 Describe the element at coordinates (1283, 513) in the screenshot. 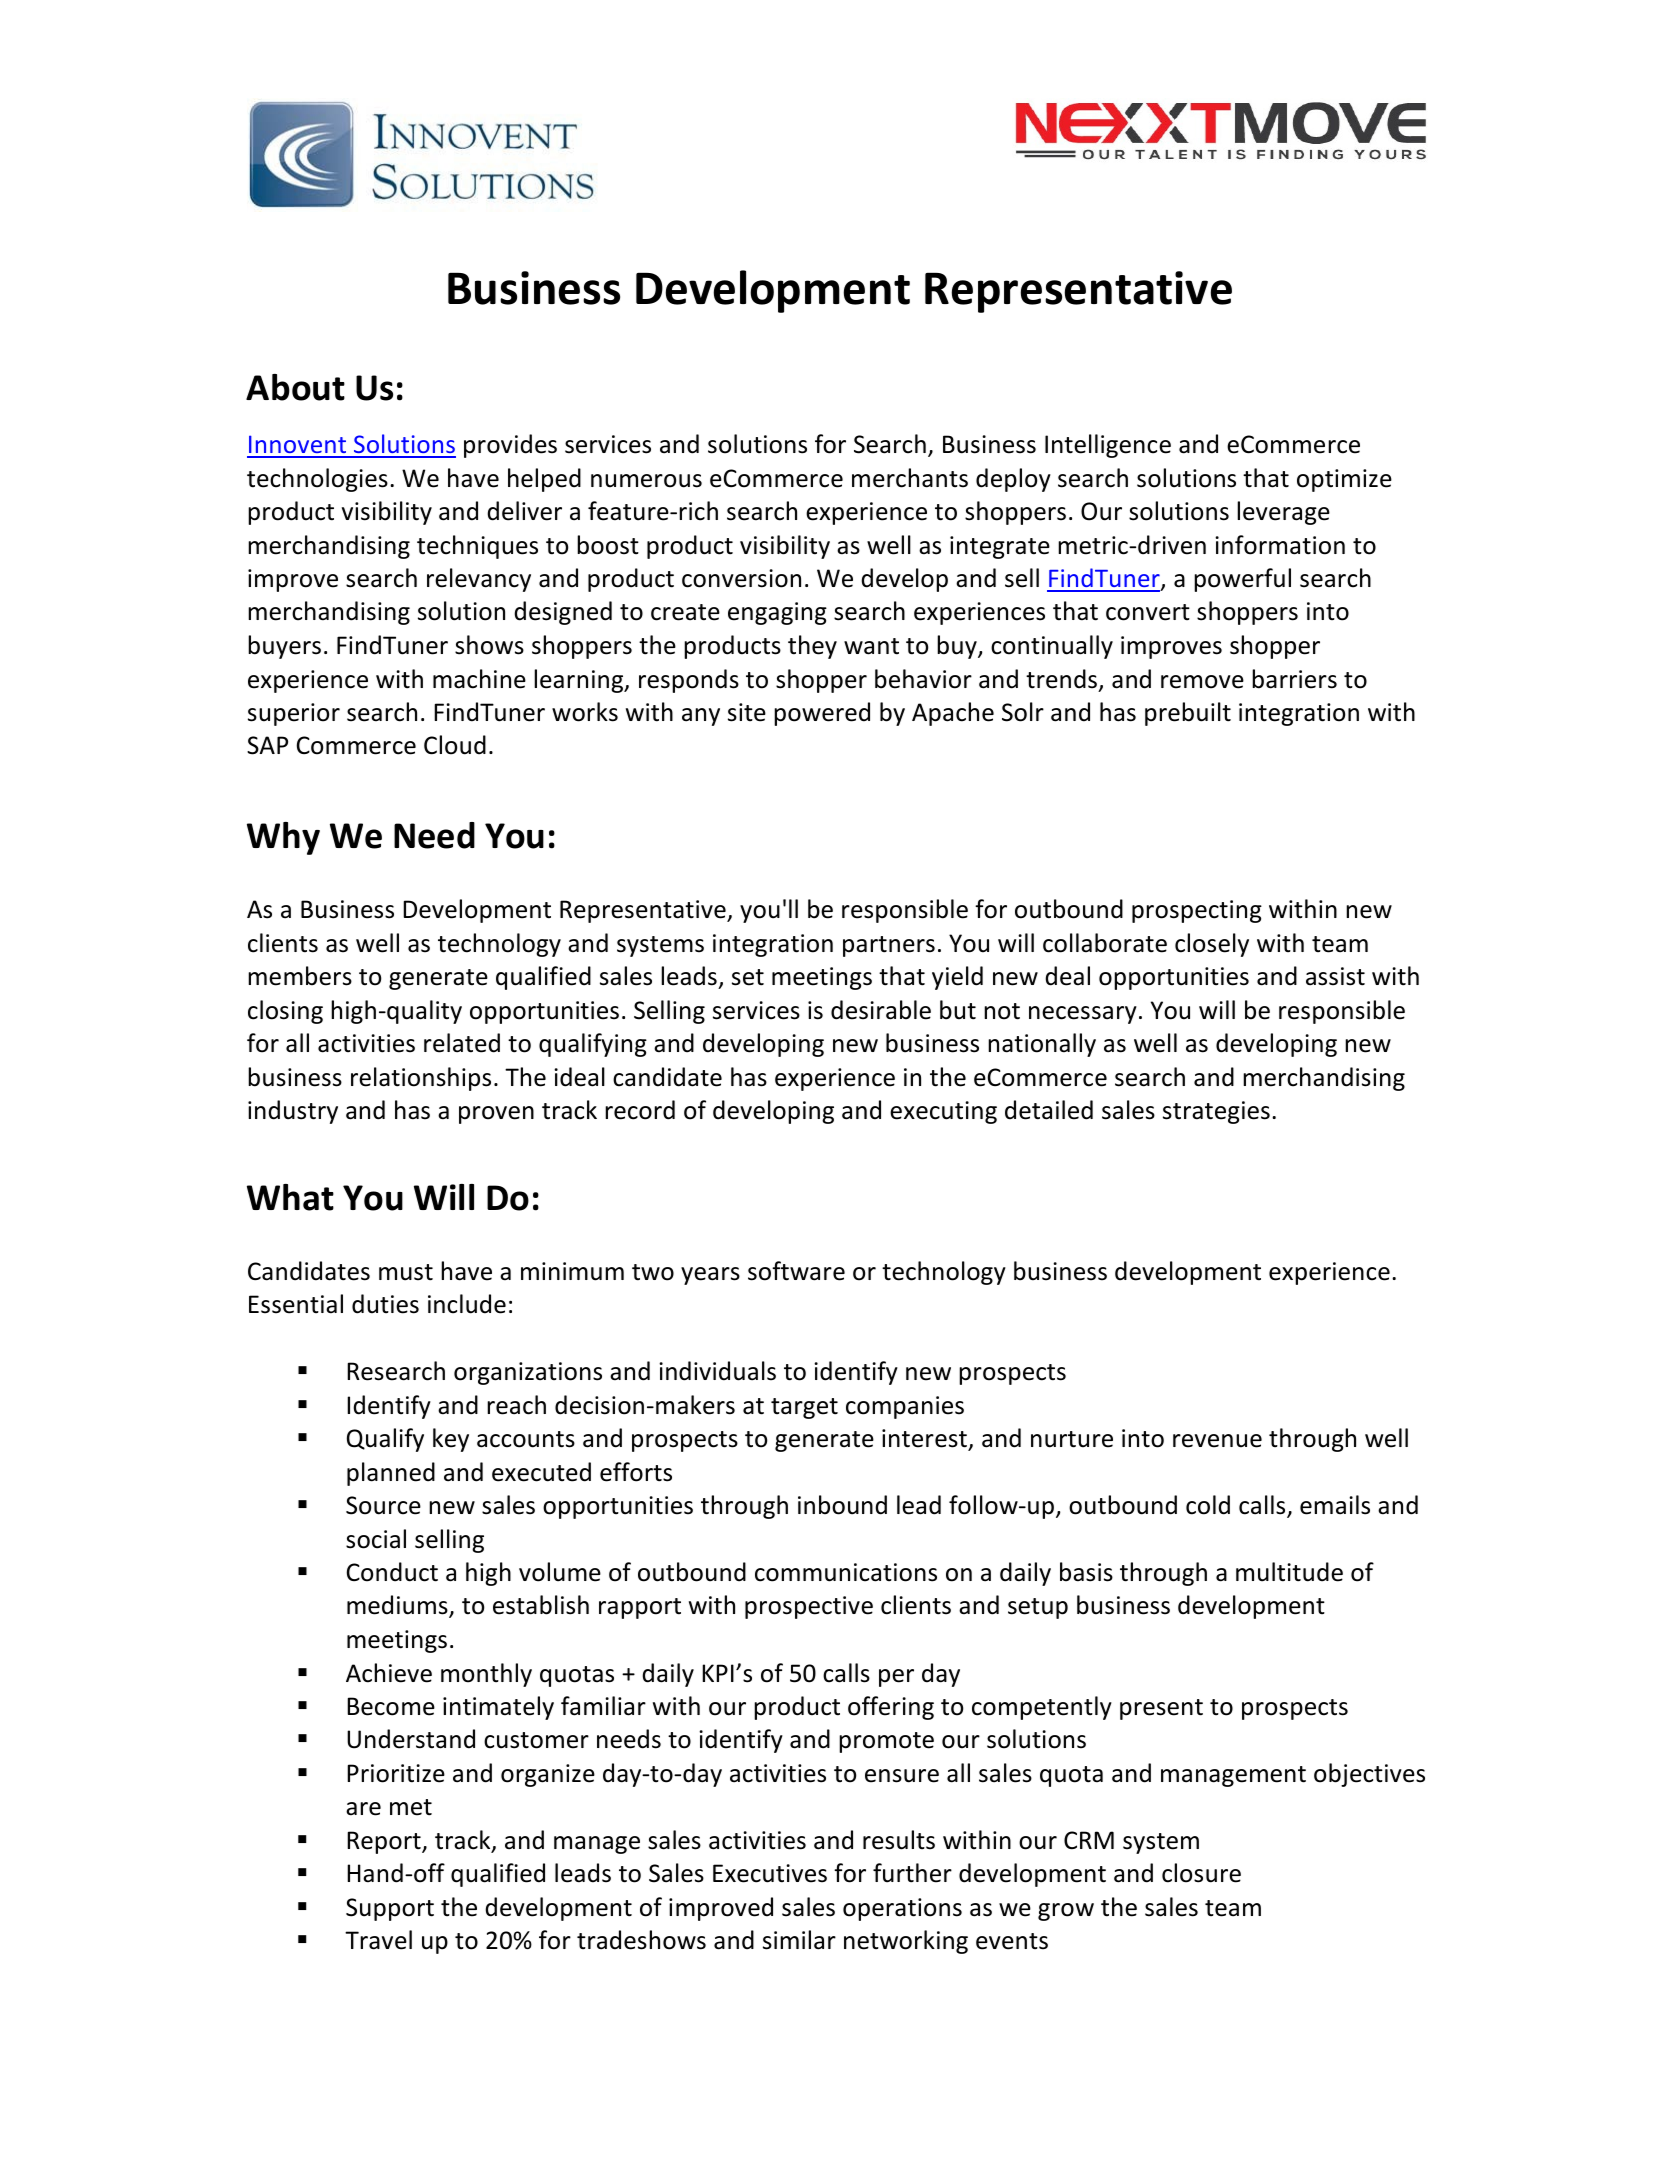

I see `leverage` at that location.
